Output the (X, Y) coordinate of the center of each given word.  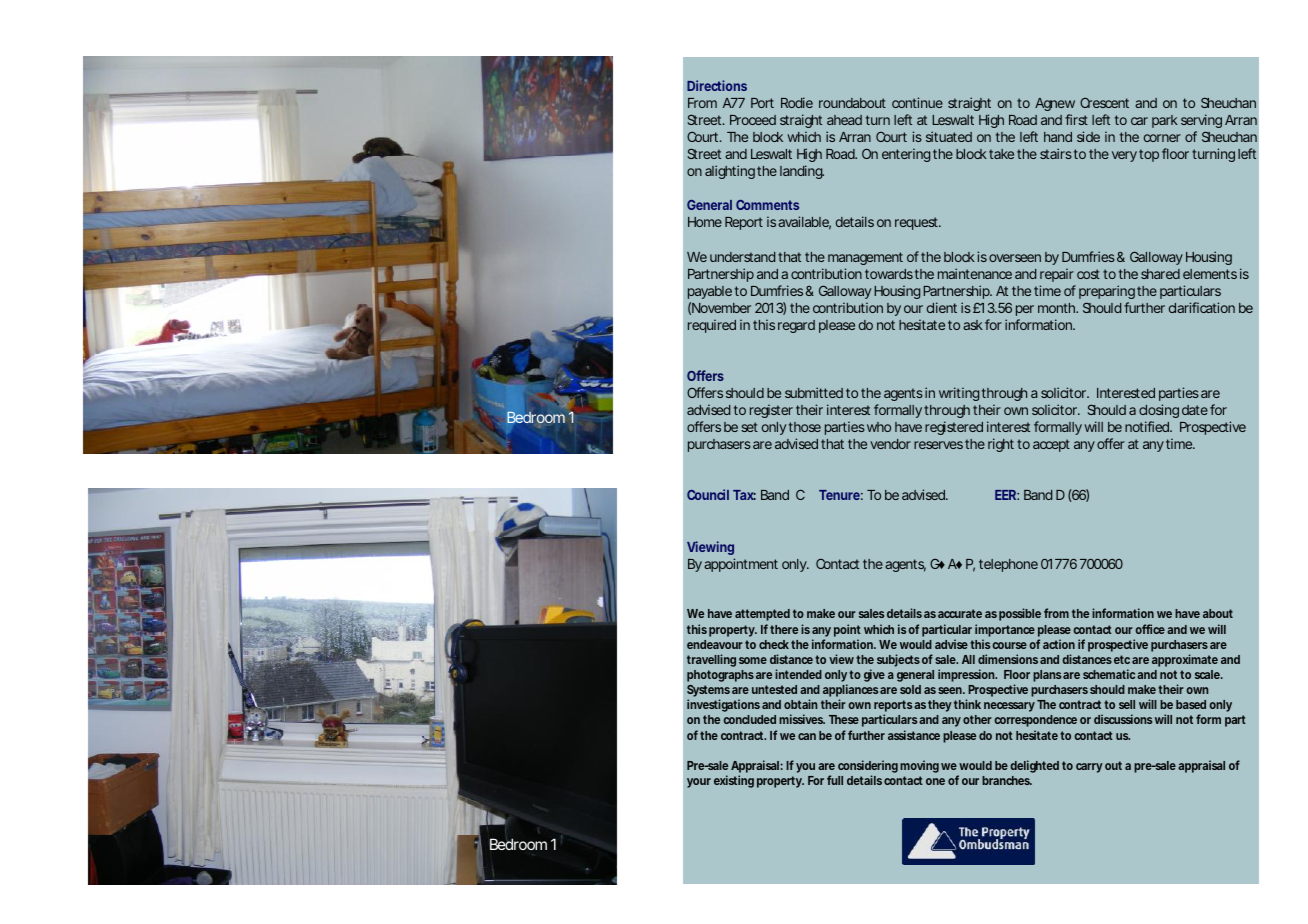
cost (1088, 274)
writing (959, 394)
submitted (814, 392)
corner (1162, 138)
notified (1148, 426)
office (1151, 629)
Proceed (753, 120)
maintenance (975, 273)
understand (744, 257)
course (1011, 645)
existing (734, 781)
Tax (744, 495)
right (1001, 445)
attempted (762, 615)
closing (1159, 411)
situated (949, 136)
